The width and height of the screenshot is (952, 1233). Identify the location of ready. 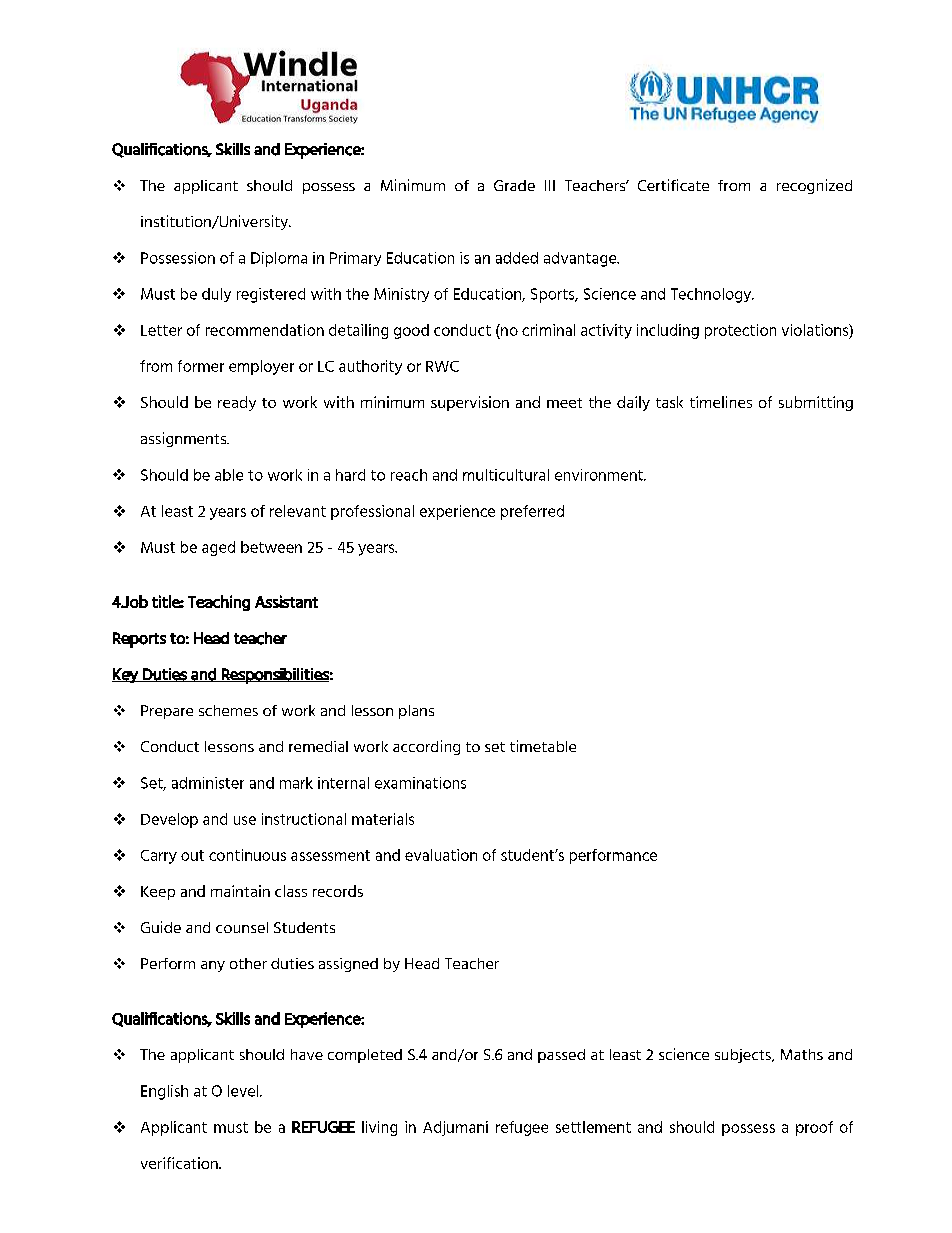
(237, 403).
